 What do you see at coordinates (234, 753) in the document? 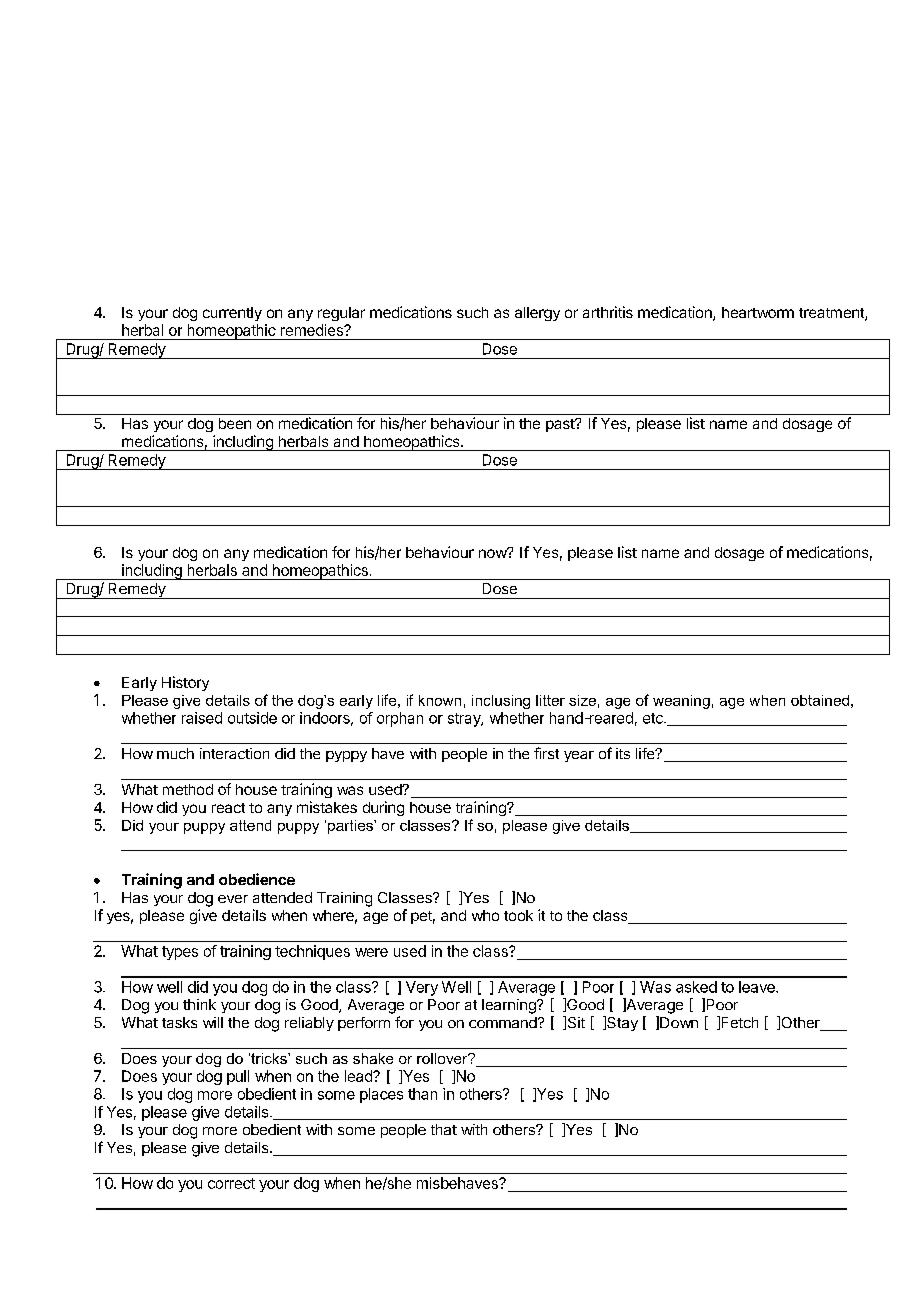
I see `interaction` at bounding box center [234, 753].
